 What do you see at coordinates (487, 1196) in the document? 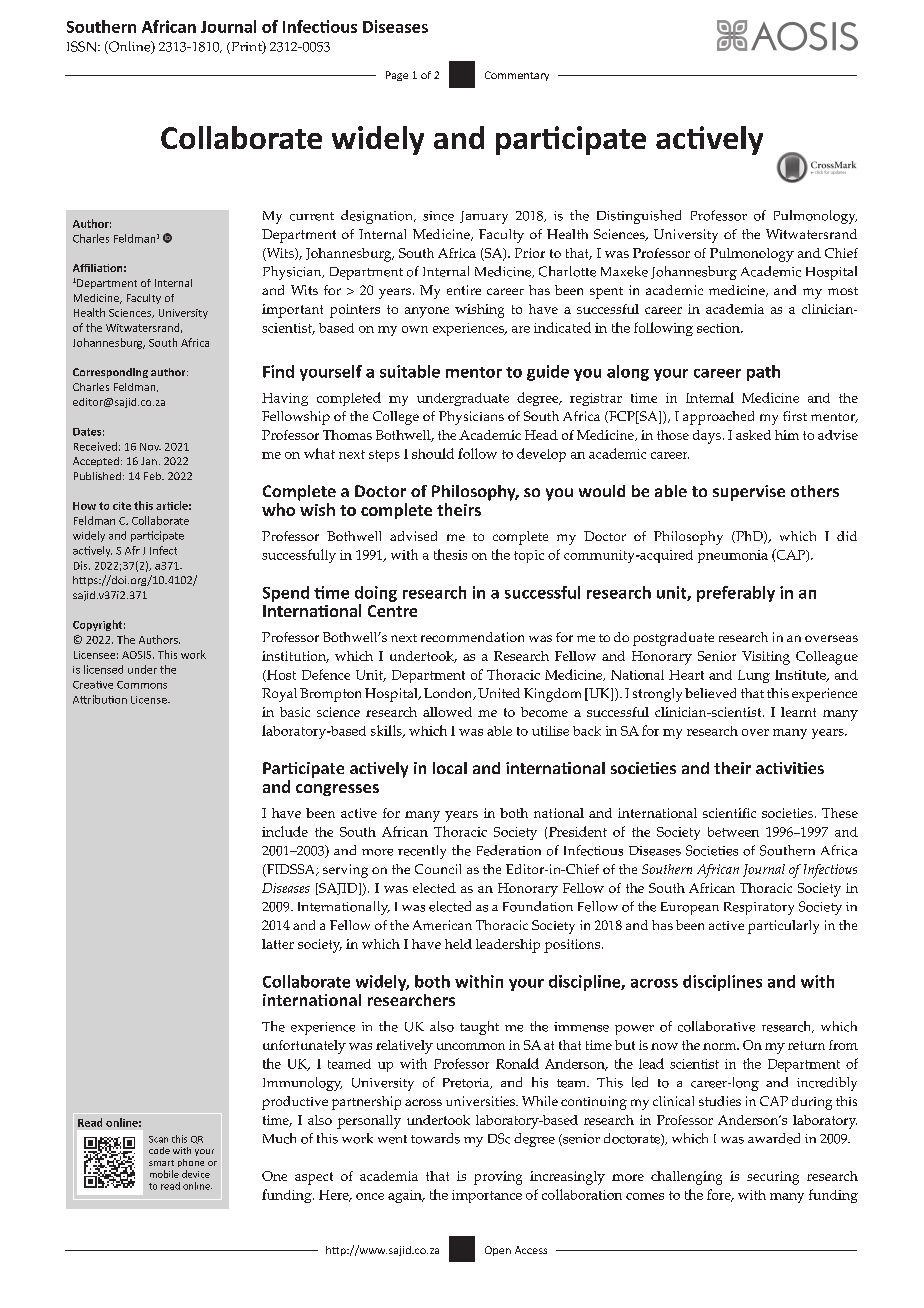
I see `importance` at bounding box center [487, 1196].
